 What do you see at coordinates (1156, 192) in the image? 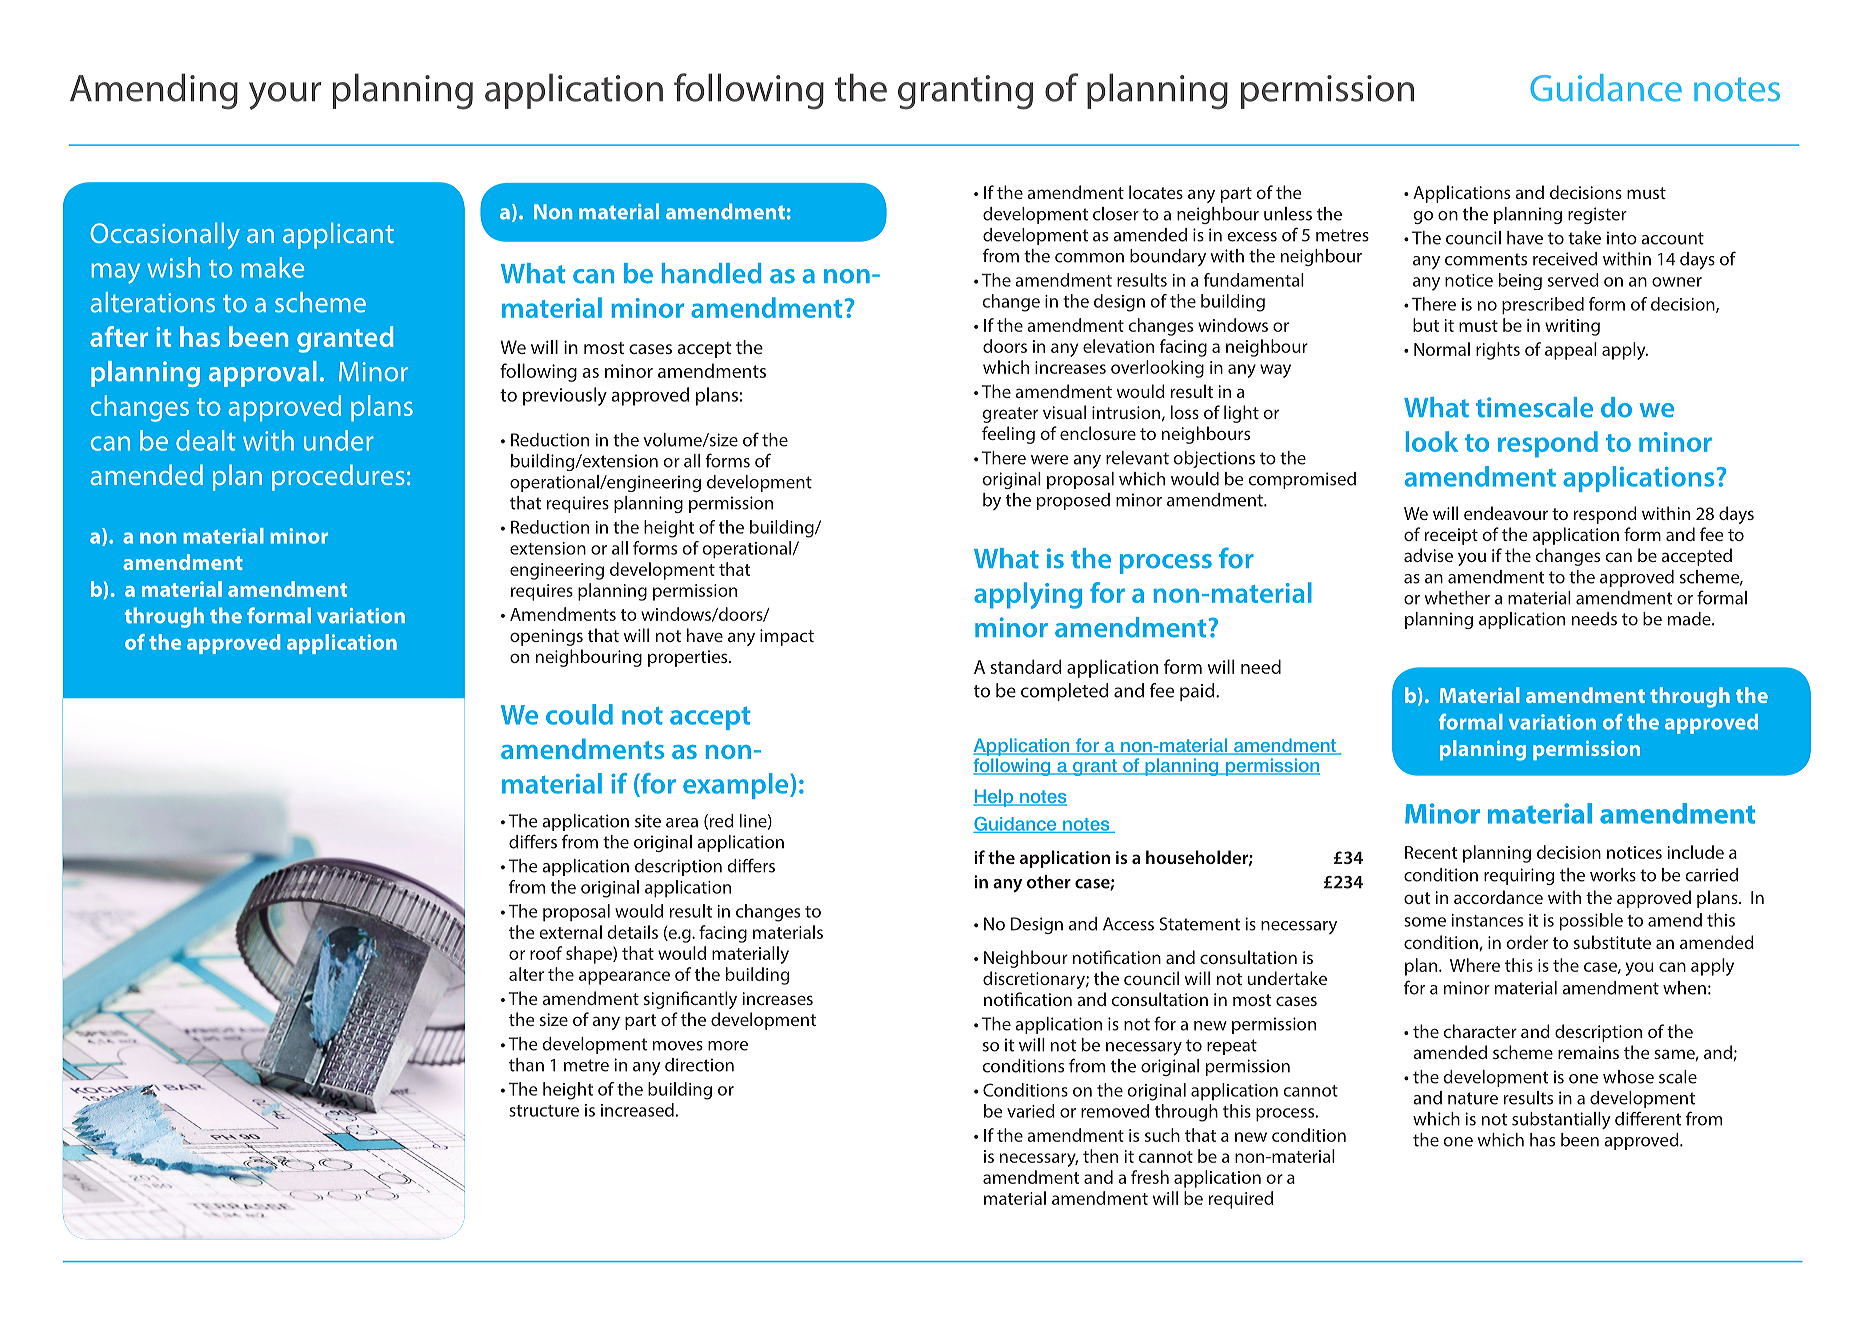
I see `locates` at bounding box center [1156, 192].
